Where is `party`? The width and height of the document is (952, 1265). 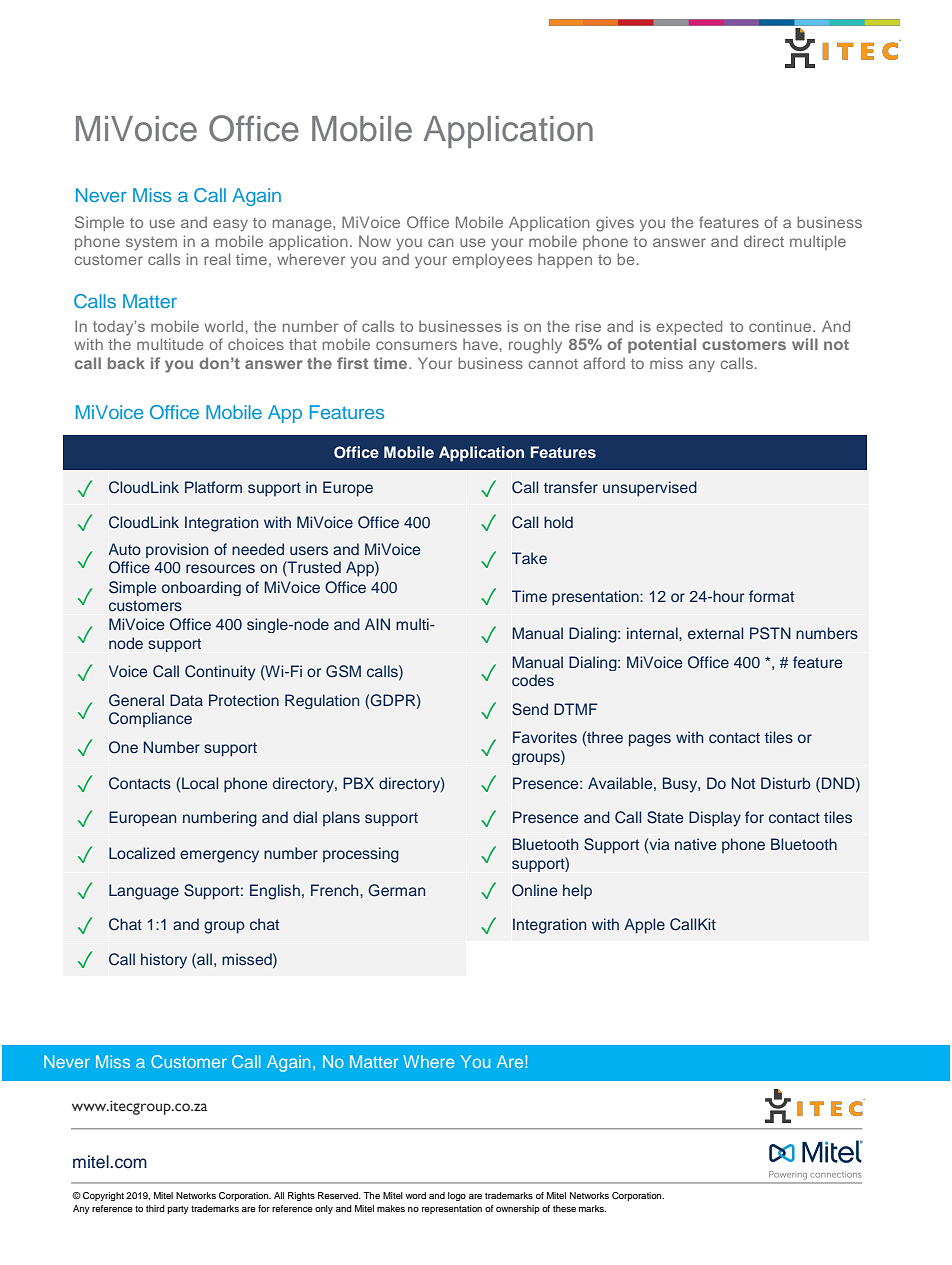
party is located at coordinates (178, 1210).
